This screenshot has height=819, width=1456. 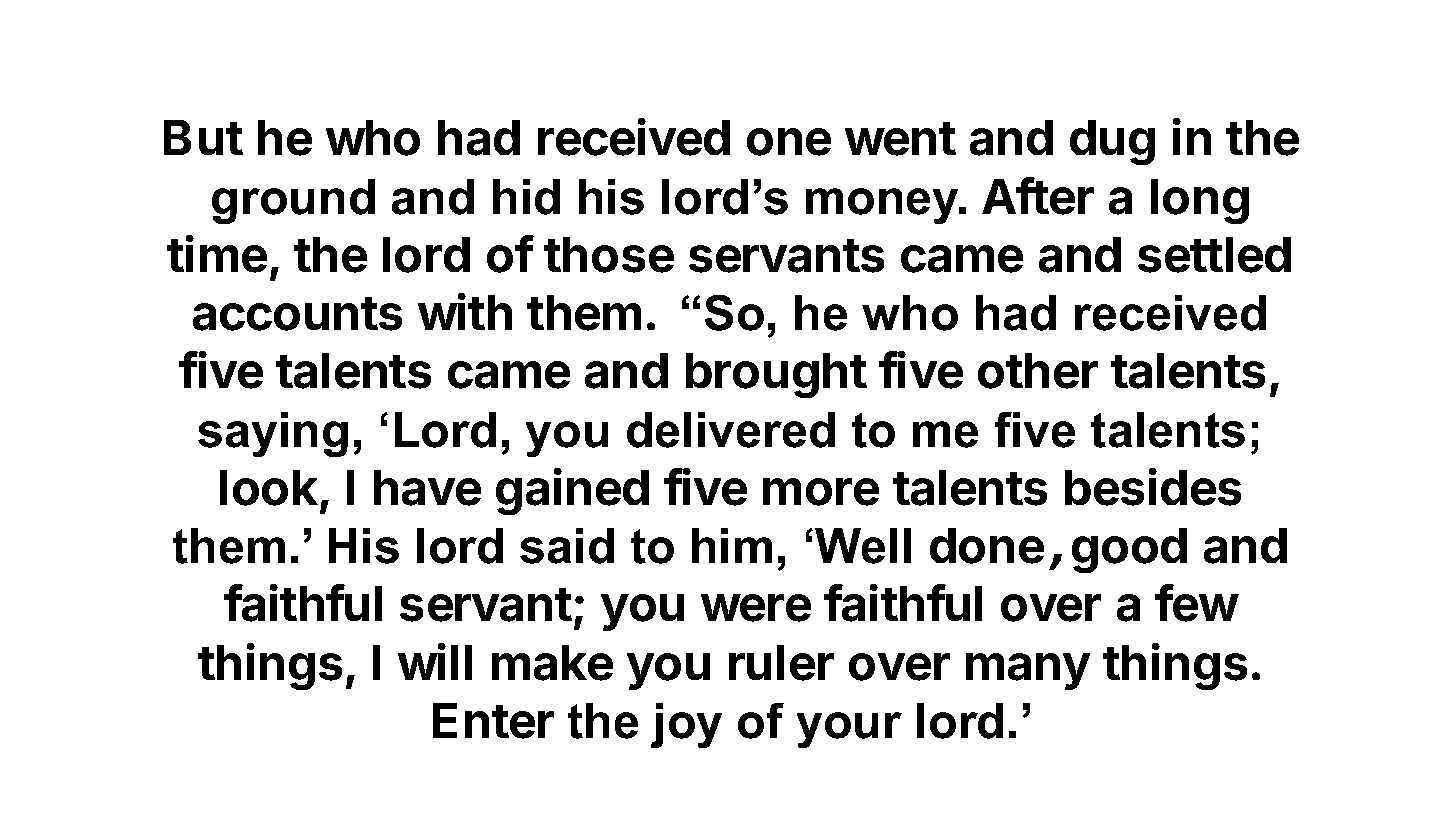 I want to click on went, so click(x=900, y=139).
